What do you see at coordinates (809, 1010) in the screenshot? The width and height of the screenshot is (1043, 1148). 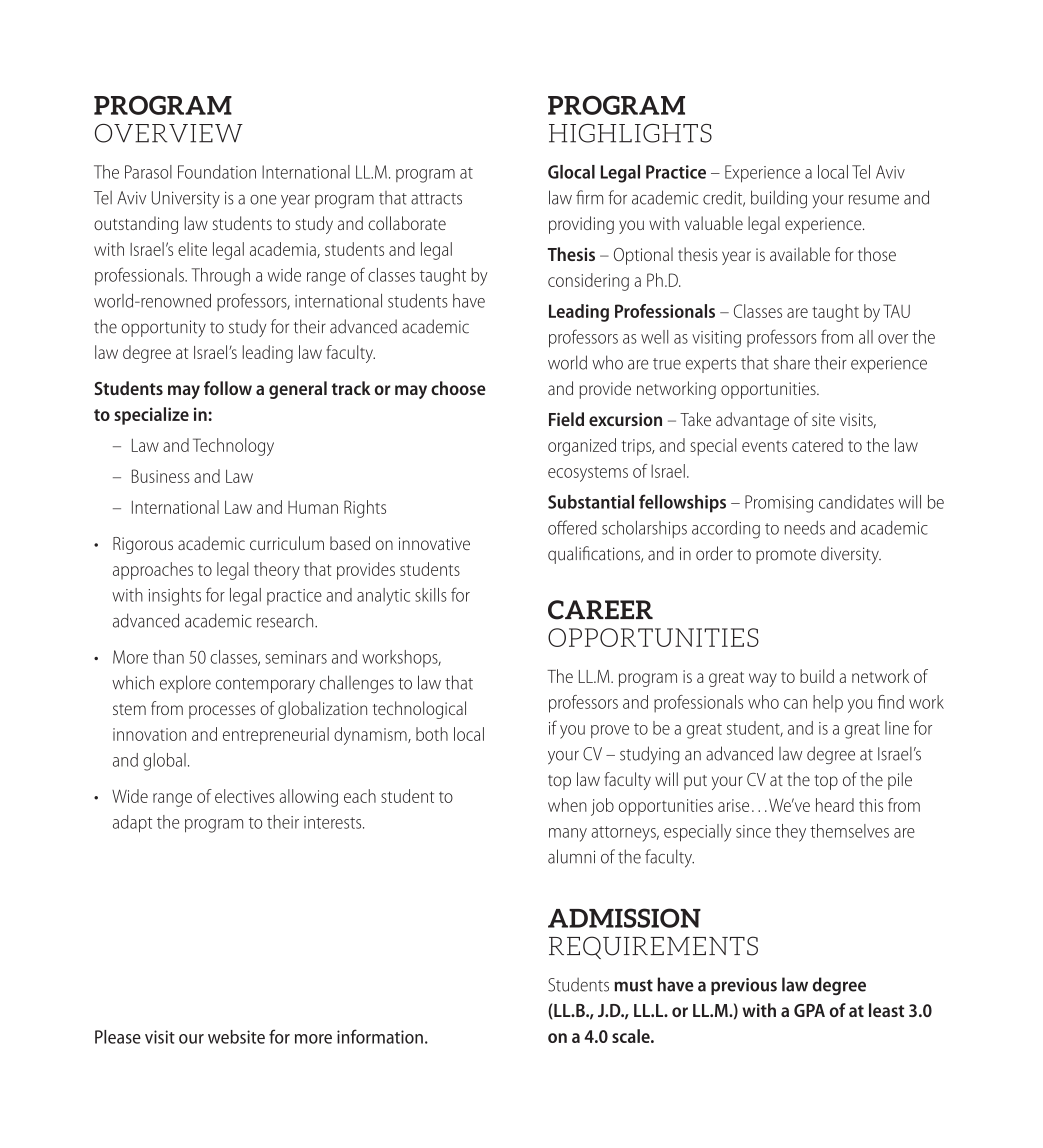 I see `GPA` at bounding box center [809, 1010].
